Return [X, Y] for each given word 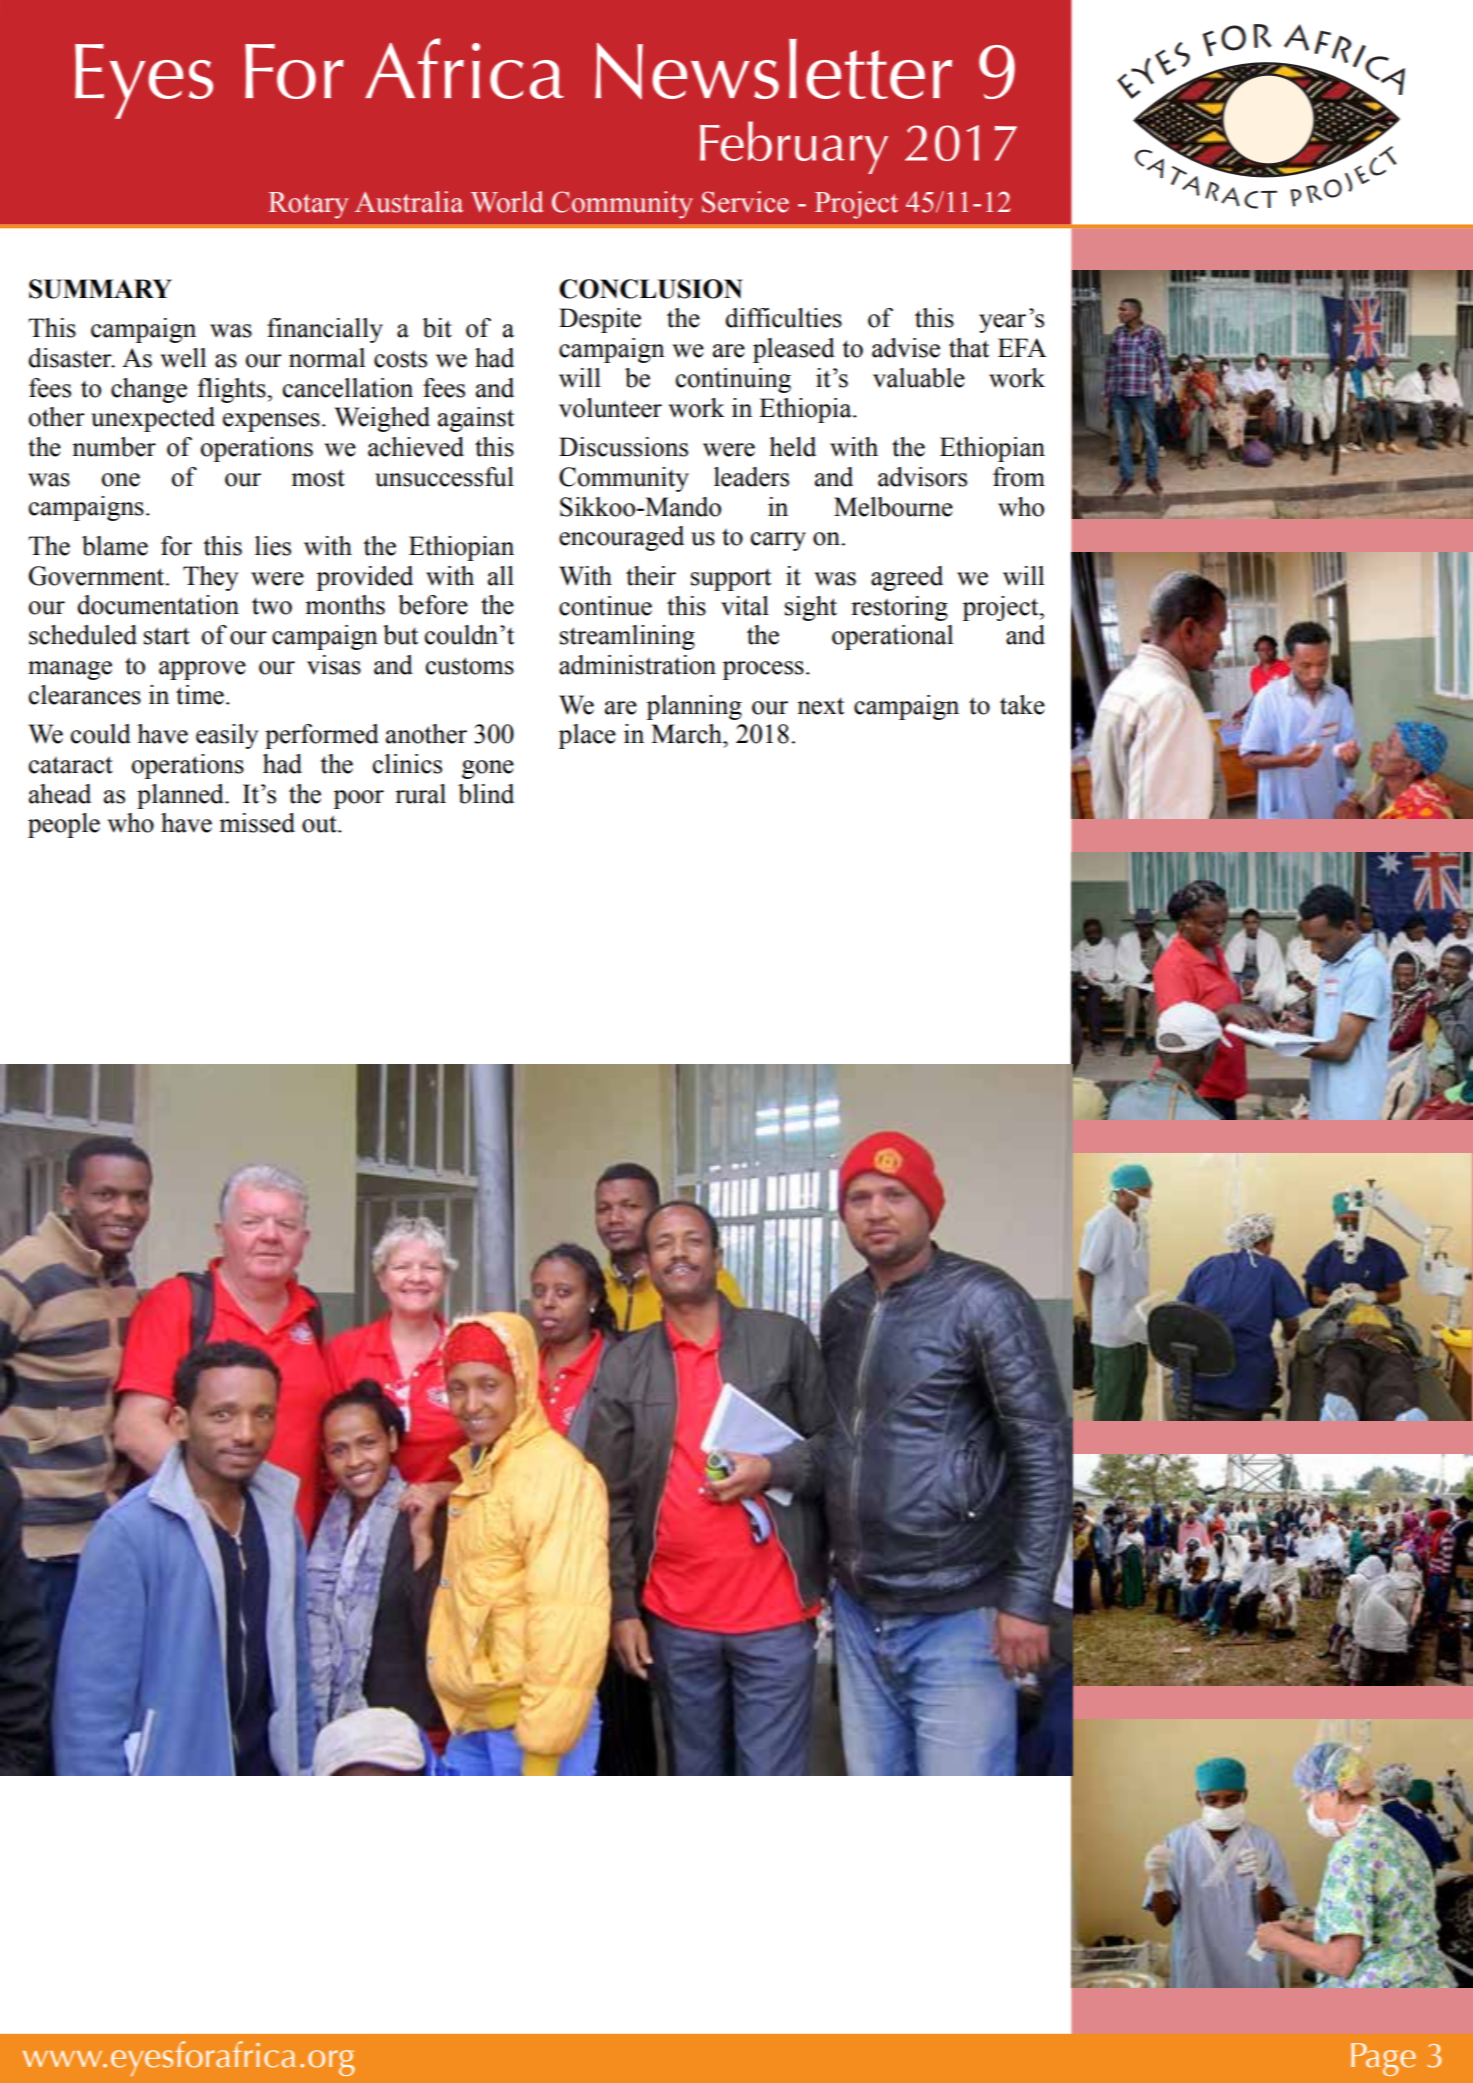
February [794, 147]
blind [486, 794]
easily [227, 736]
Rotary [308, 205]
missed [257, 823]
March [687, 734]
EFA [1022, 347]
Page [1383, 2059]
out [320, 824]
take [1022, 705]
